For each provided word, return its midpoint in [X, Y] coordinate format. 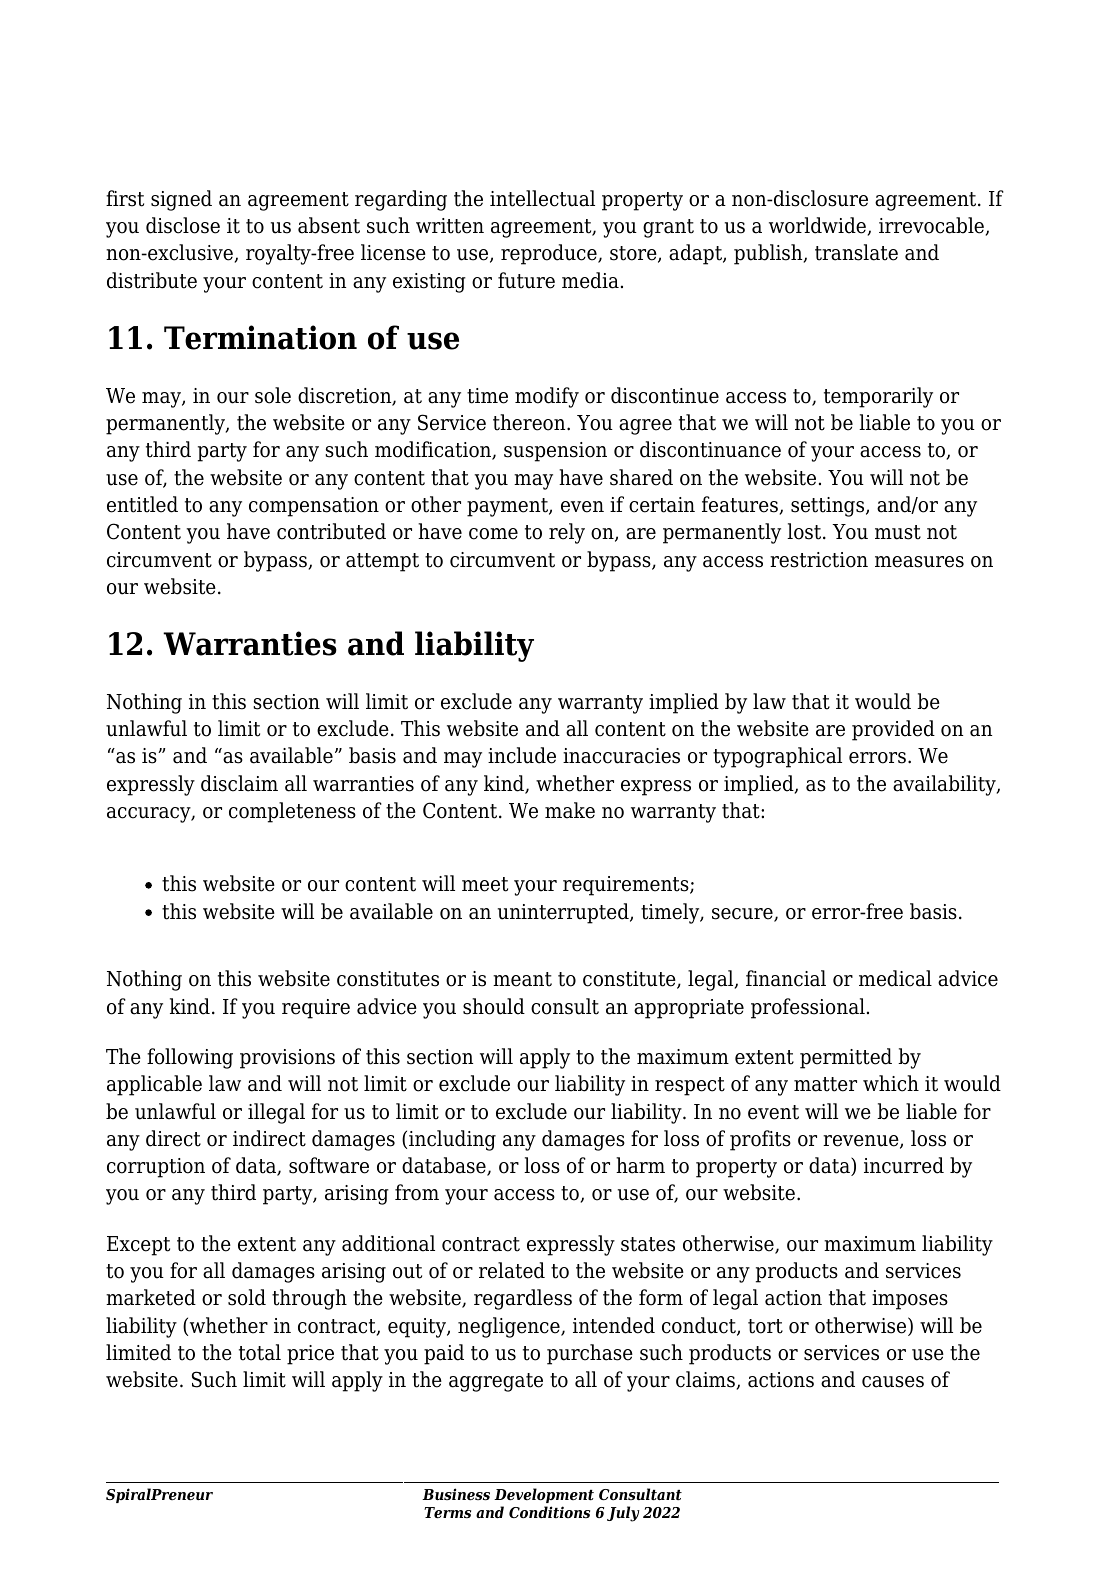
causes [893, 1382]
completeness [292, 812]
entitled [142, 504]
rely [567, 533]
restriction [819, 560]
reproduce [550, 254]
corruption [156, 1168]
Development [544, 1495]
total [260, 1352]
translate [856, 252]
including [452, 1140]
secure [743, 915]
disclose [183, 225]
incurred [904, 1165]
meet [485, 884]
